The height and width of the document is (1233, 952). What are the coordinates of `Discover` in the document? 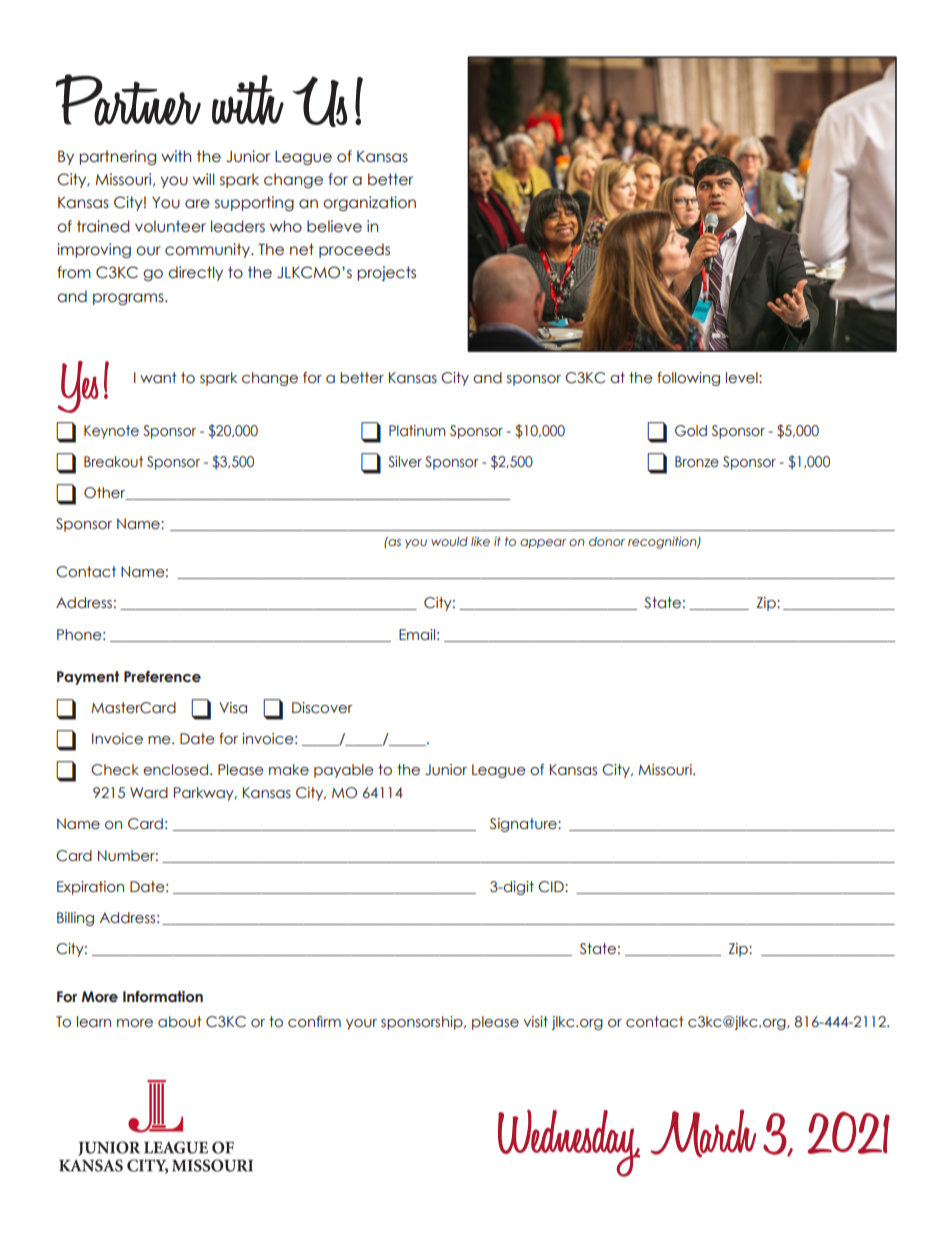 It's located at (322, 708).
